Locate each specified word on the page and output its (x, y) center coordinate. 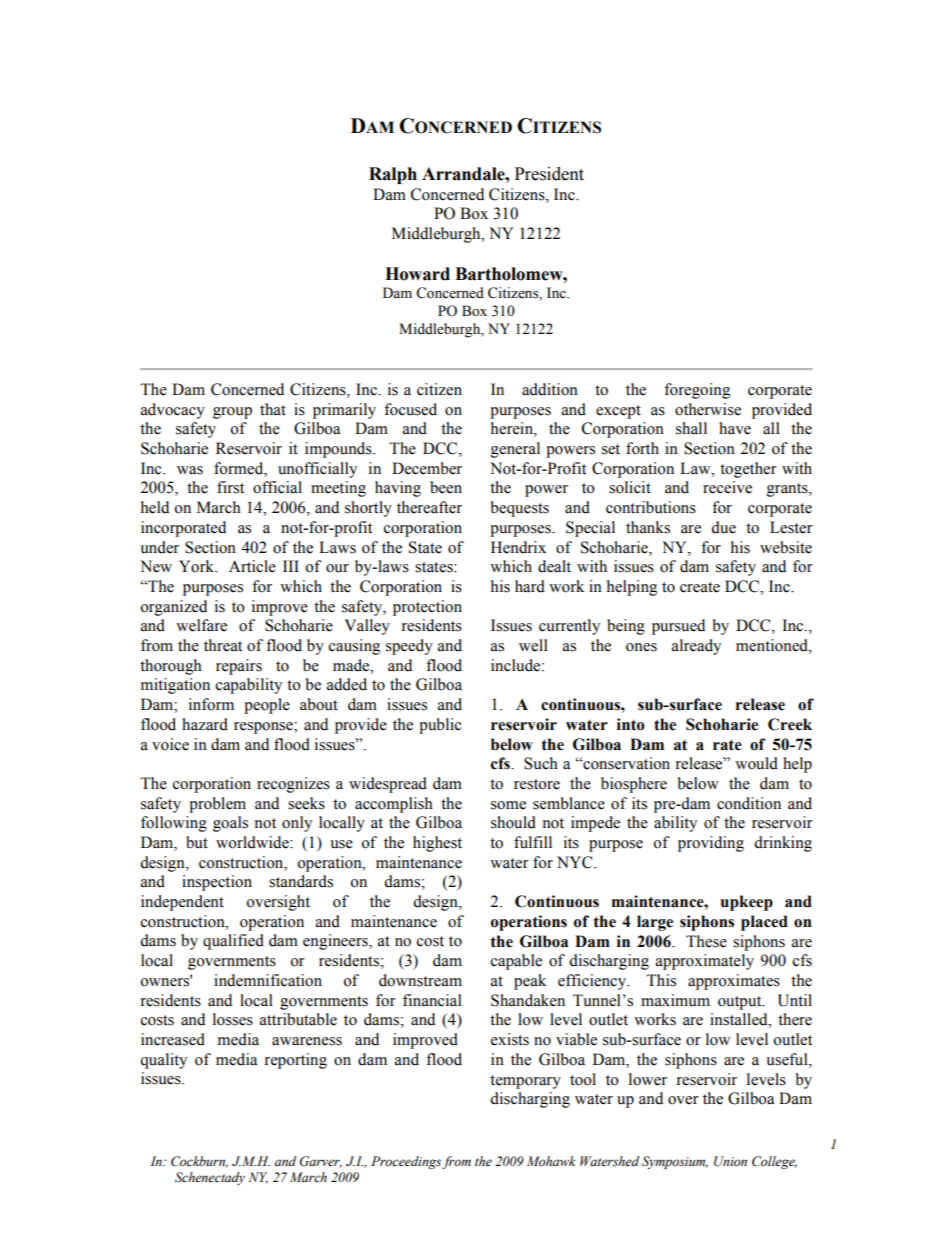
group (232, 413)
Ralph (393, 175)
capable (516, 962)
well (533, 645)
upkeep (746, 903)
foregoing (697, 391)
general (515, 450)
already (696, 647)
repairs (239, 667)
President (549, 174)
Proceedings (406, 1162)
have (735, 428)
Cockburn (199, 1162)
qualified (233, 942)
